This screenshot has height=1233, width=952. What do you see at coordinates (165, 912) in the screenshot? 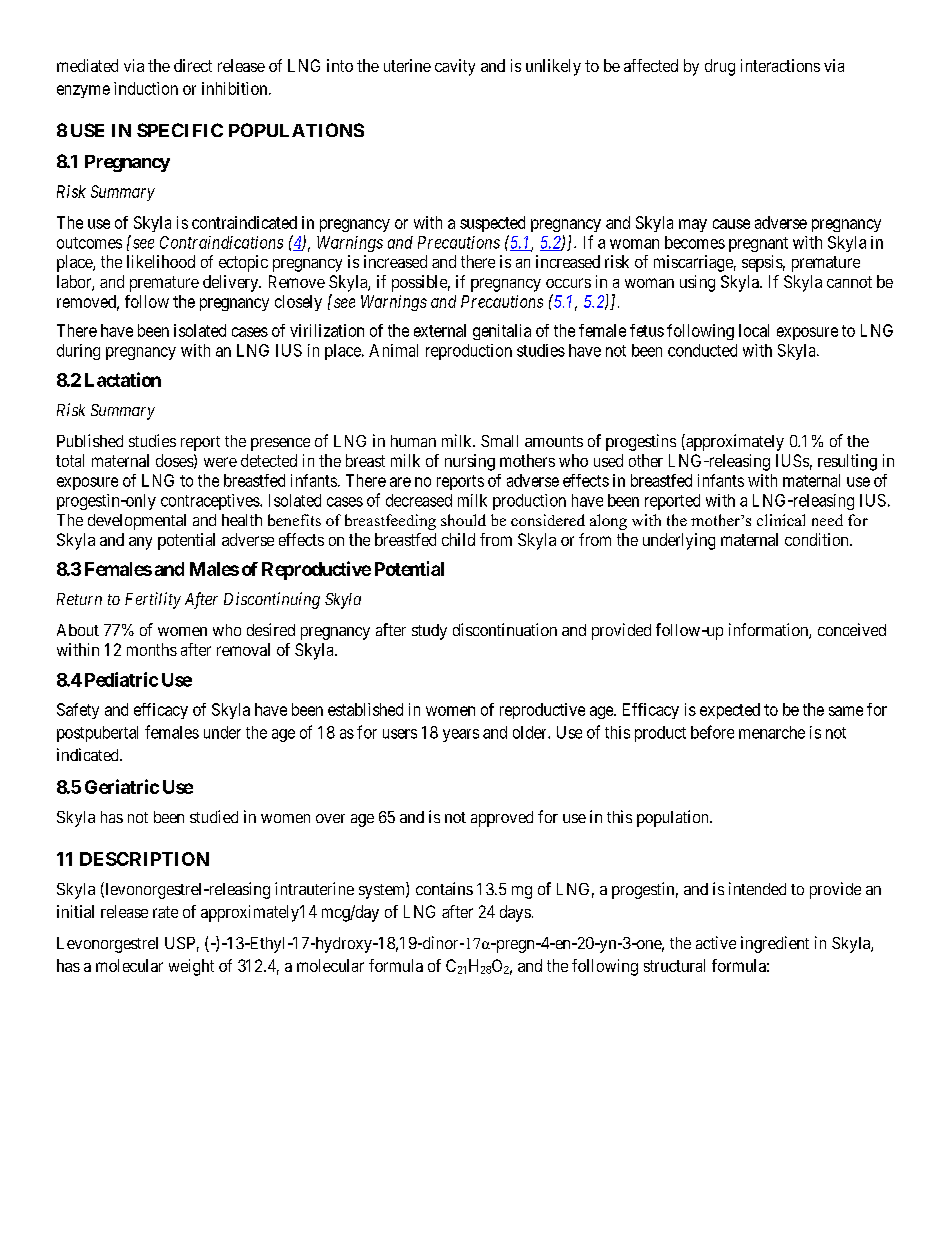
I see `rate` at bounding box center [165, 912].
